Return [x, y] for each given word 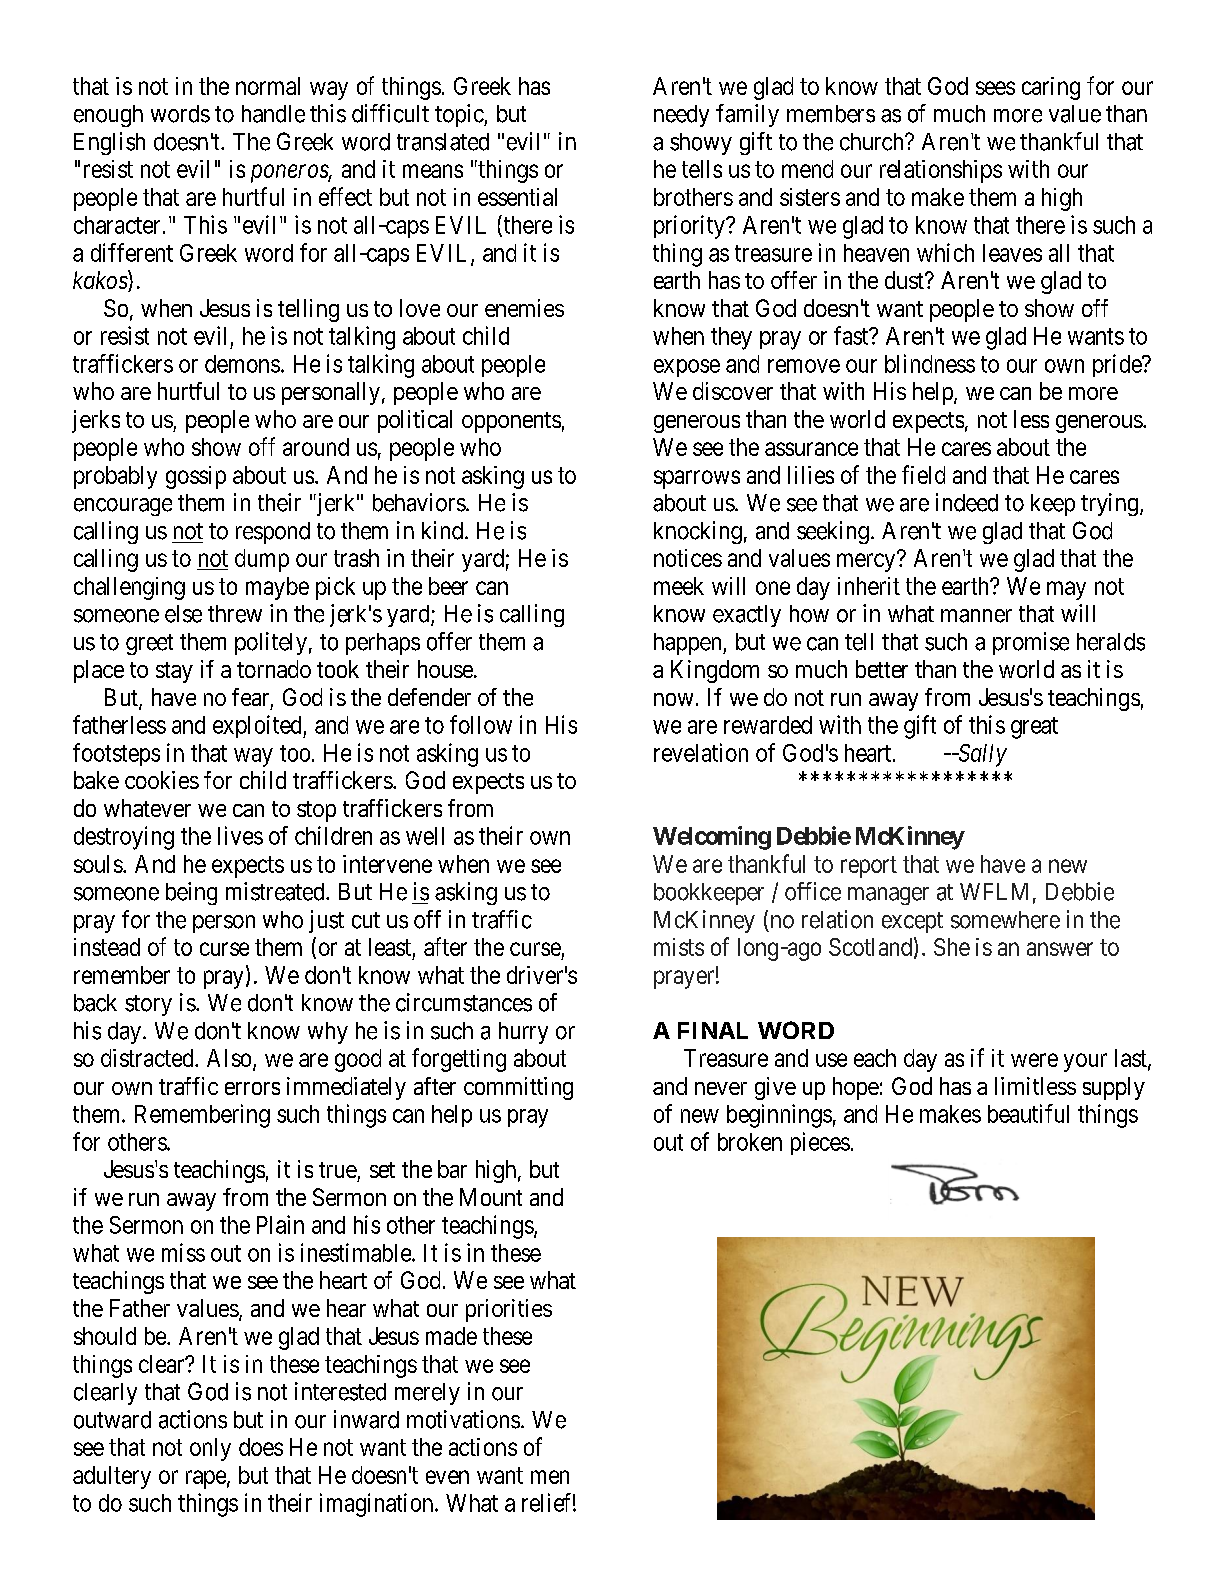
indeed [967, 502]
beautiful [1028, 1113]
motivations [463, 1419]
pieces [820, 1143]
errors [252, 1088]
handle [273, 114]
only [210, 1449]
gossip [196, 477]
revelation [701, 752]
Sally [981, 755]
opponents [511, 422]
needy [681, 116]
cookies [162, 780]
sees [995, 88]
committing [518, 1088]
